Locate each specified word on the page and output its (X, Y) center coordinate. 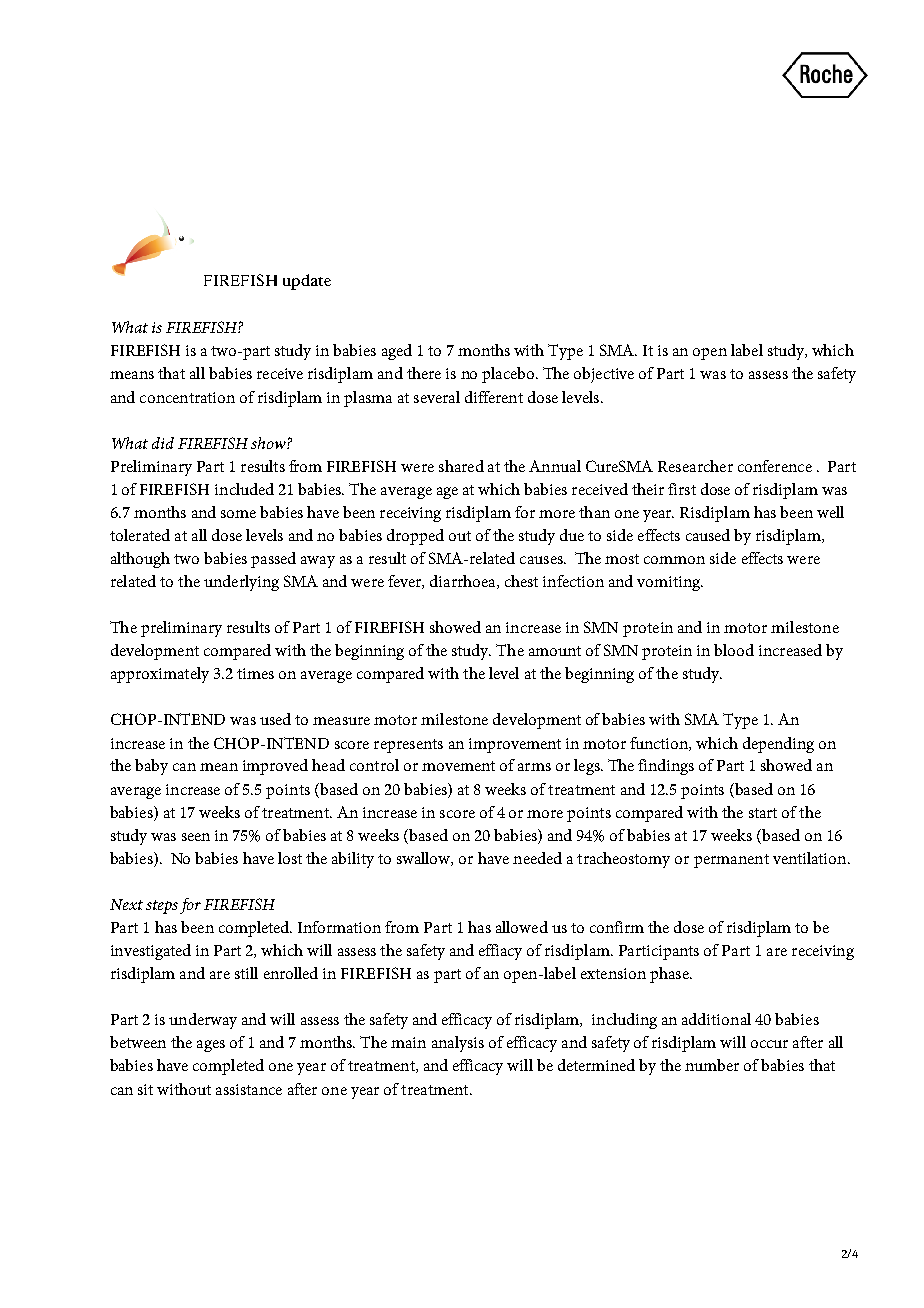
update (307, 282)
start (763, 813)
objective (604, 375)
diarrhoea (464, 582)
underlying (241, 583)
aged (397, 352)
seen (196, 837)
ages (211, 1046)
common (674, 560)
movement (458, 766)
